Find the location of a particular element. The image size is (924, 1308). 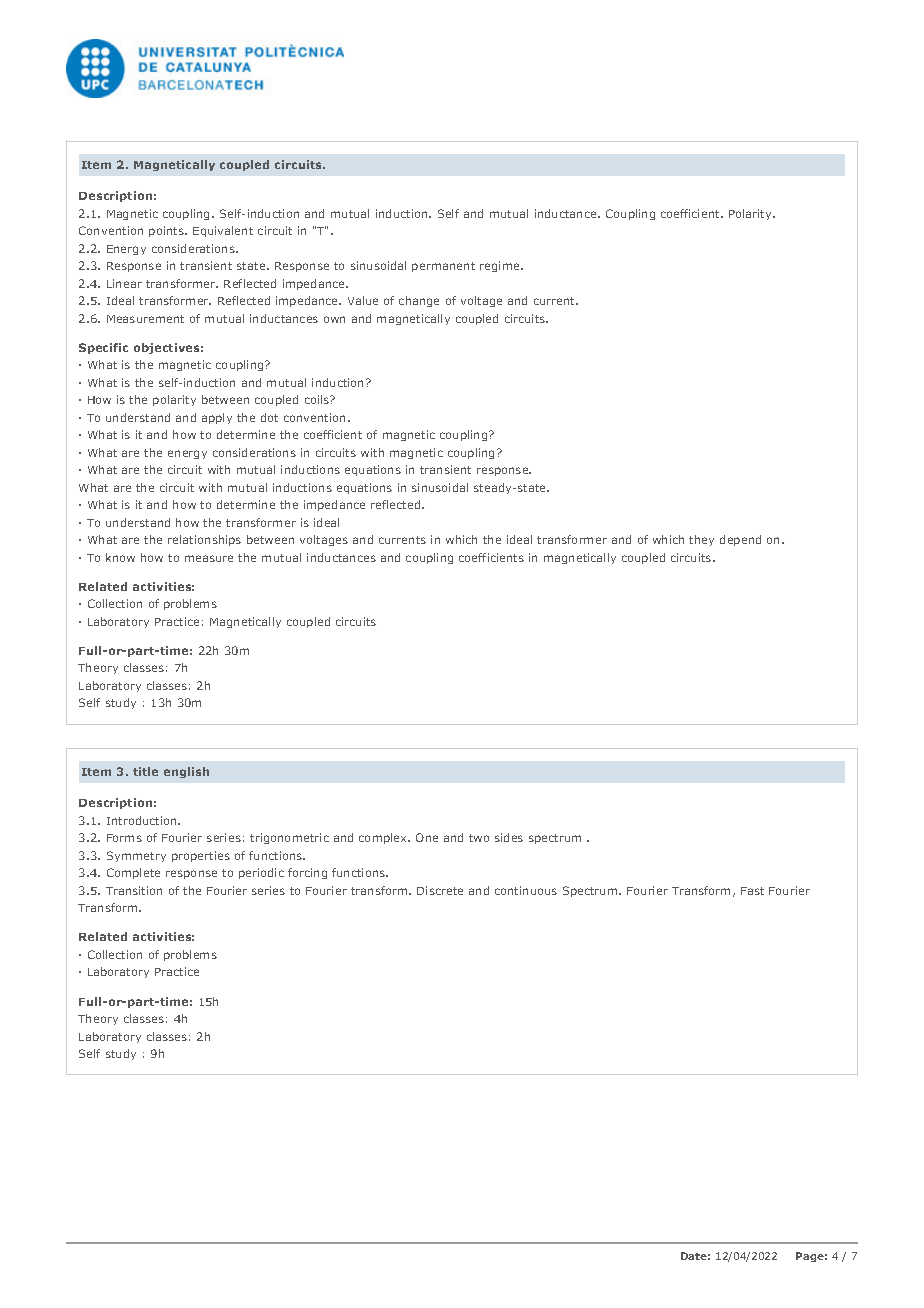

relationships is located at coordinates (204, 540).
